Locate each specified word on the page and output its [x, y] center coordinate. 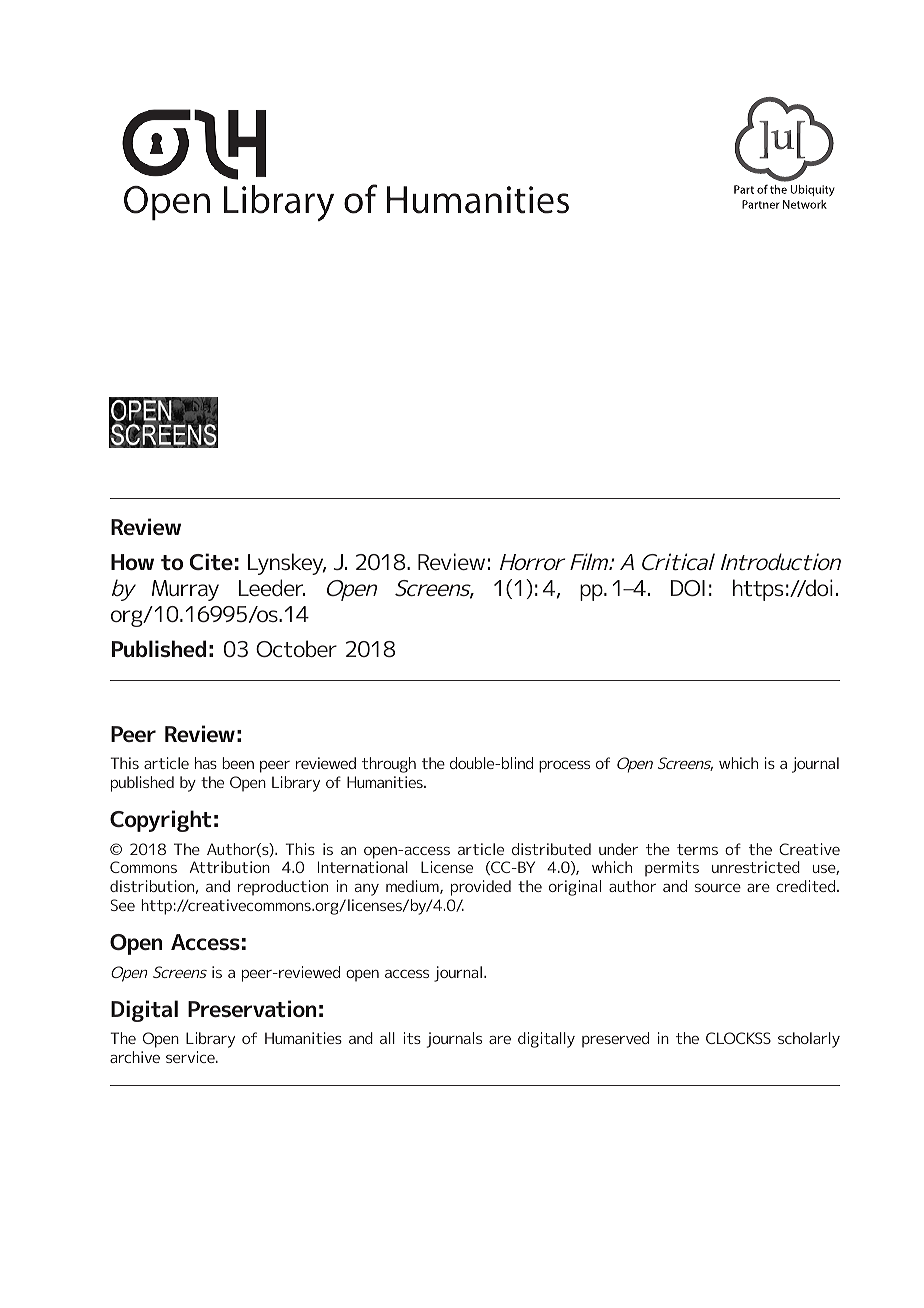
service [191, 1057]
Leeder [272, 587]
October [296, 648]
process [564, 767]
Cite [211, 561]
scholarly [809, 1040]
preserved [615, 1040]
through [389, 765]
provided [481, 888]
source [718, 888]
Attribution [229, 867]
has [206, 763]
